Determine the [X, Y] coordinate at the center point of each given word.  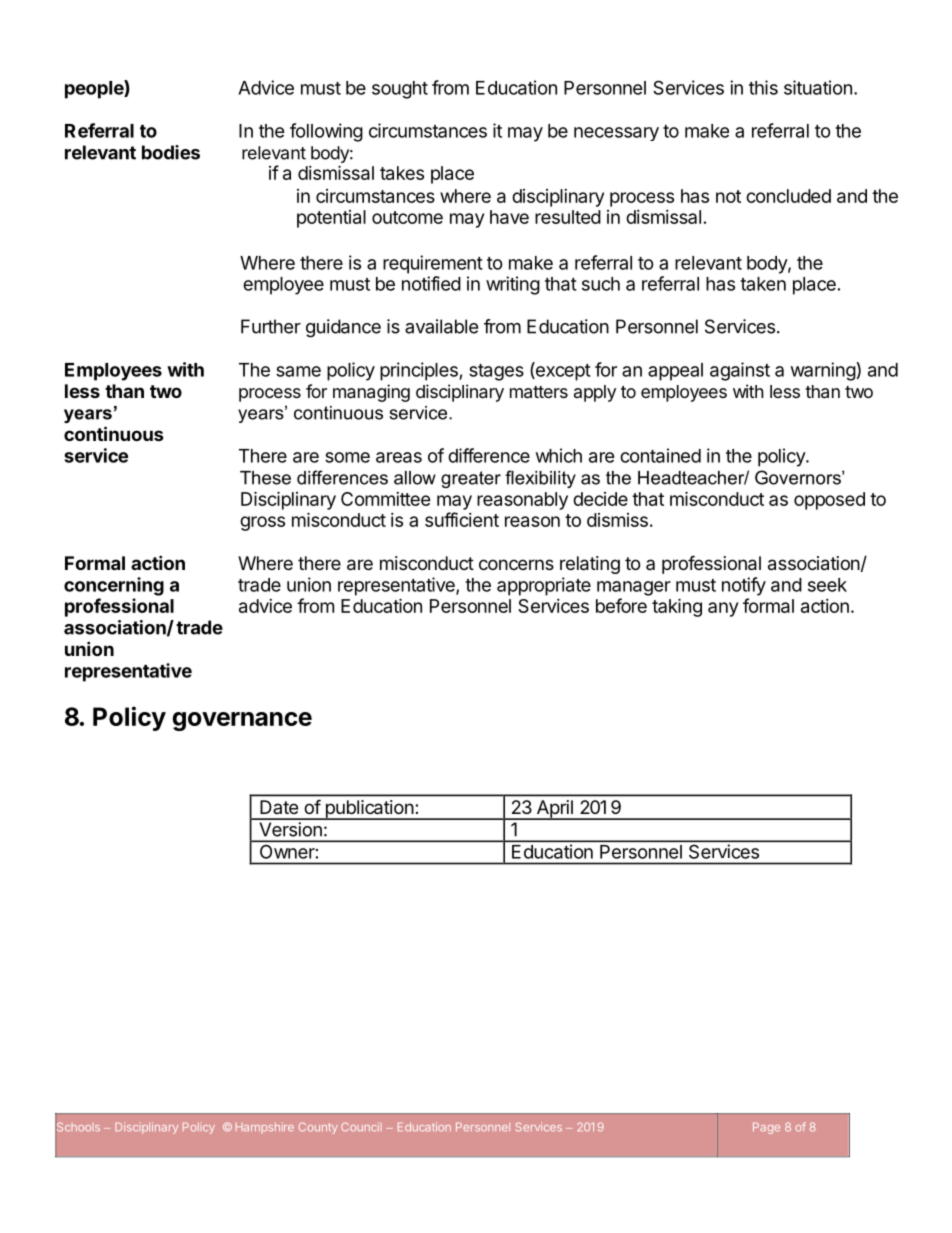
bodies [171, 152]
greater [471, 479]
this [763, 87]
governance [242, 721]
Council [360, 1127]
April [554, 810]
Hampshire [265, 1127]
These [265, 478]
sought [400, 90]
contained [660, 455]
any [723, 609]
